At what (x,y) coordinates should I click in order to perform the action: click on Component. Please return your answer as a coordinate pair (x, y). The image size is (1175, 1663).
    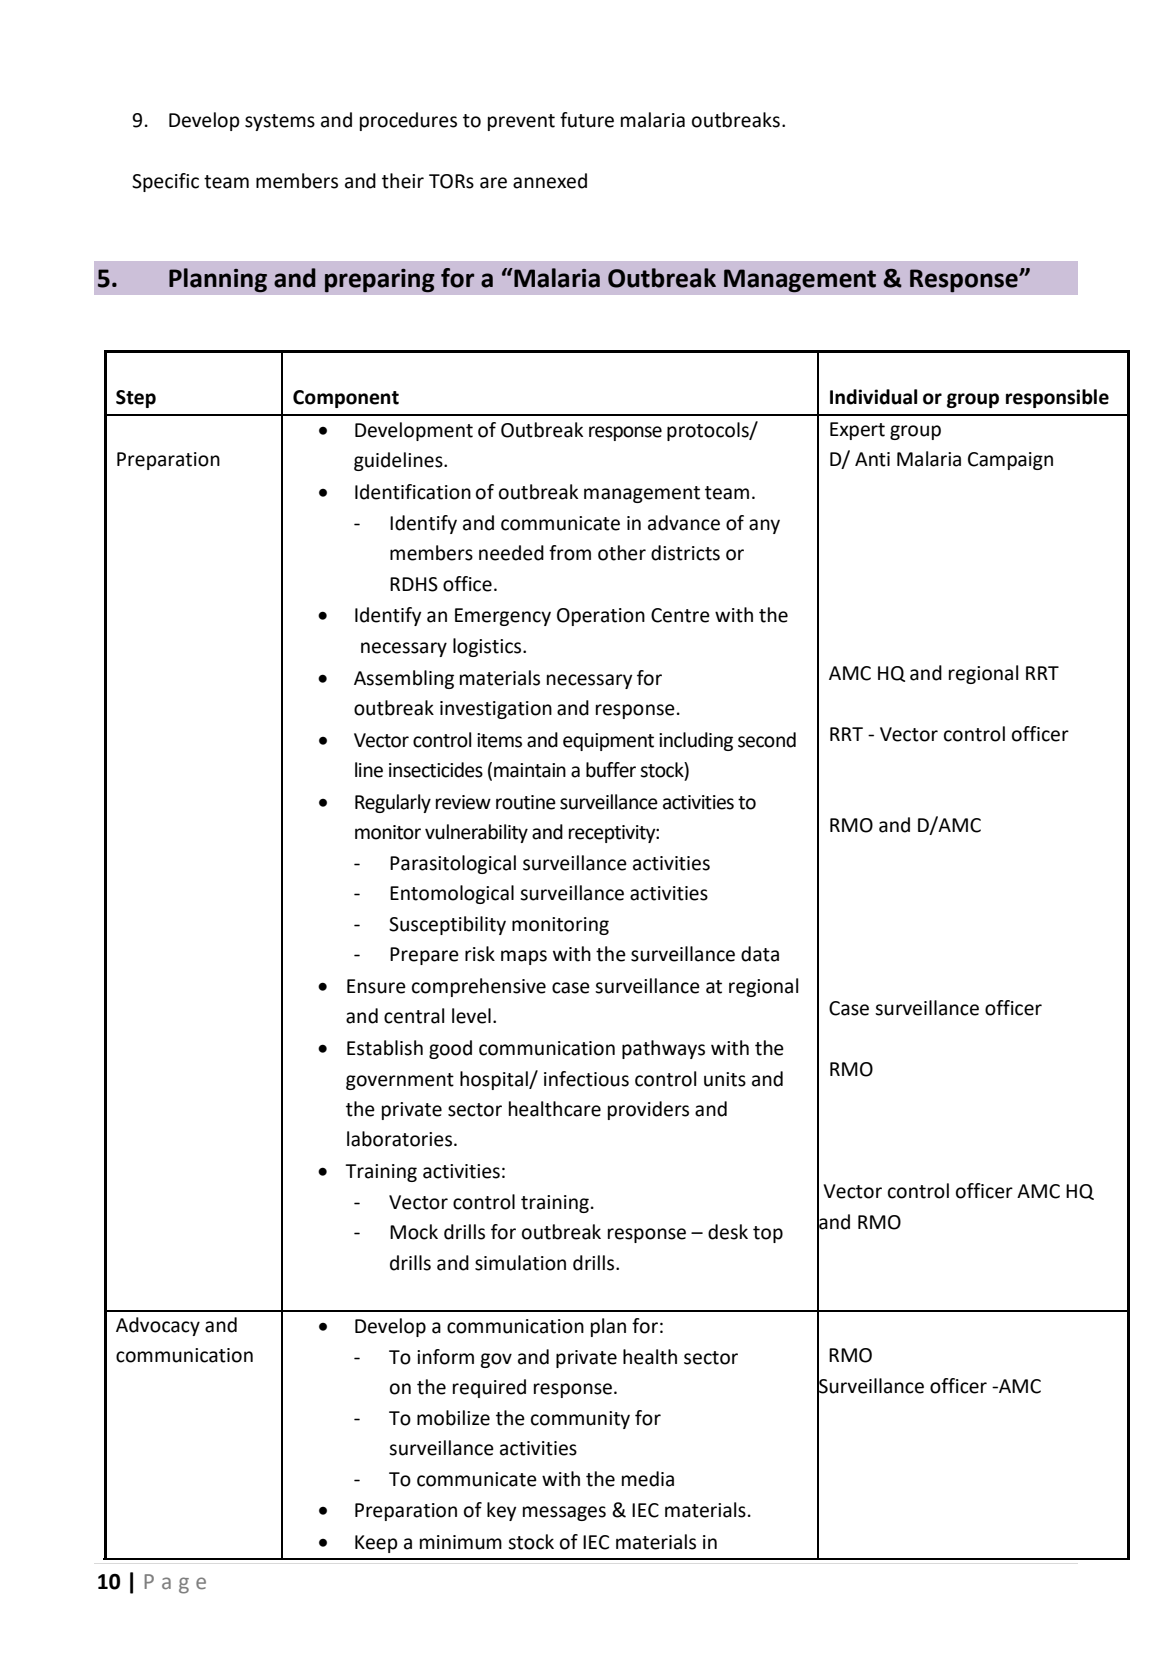
    Looking at the image, I should click on (346, 399).
